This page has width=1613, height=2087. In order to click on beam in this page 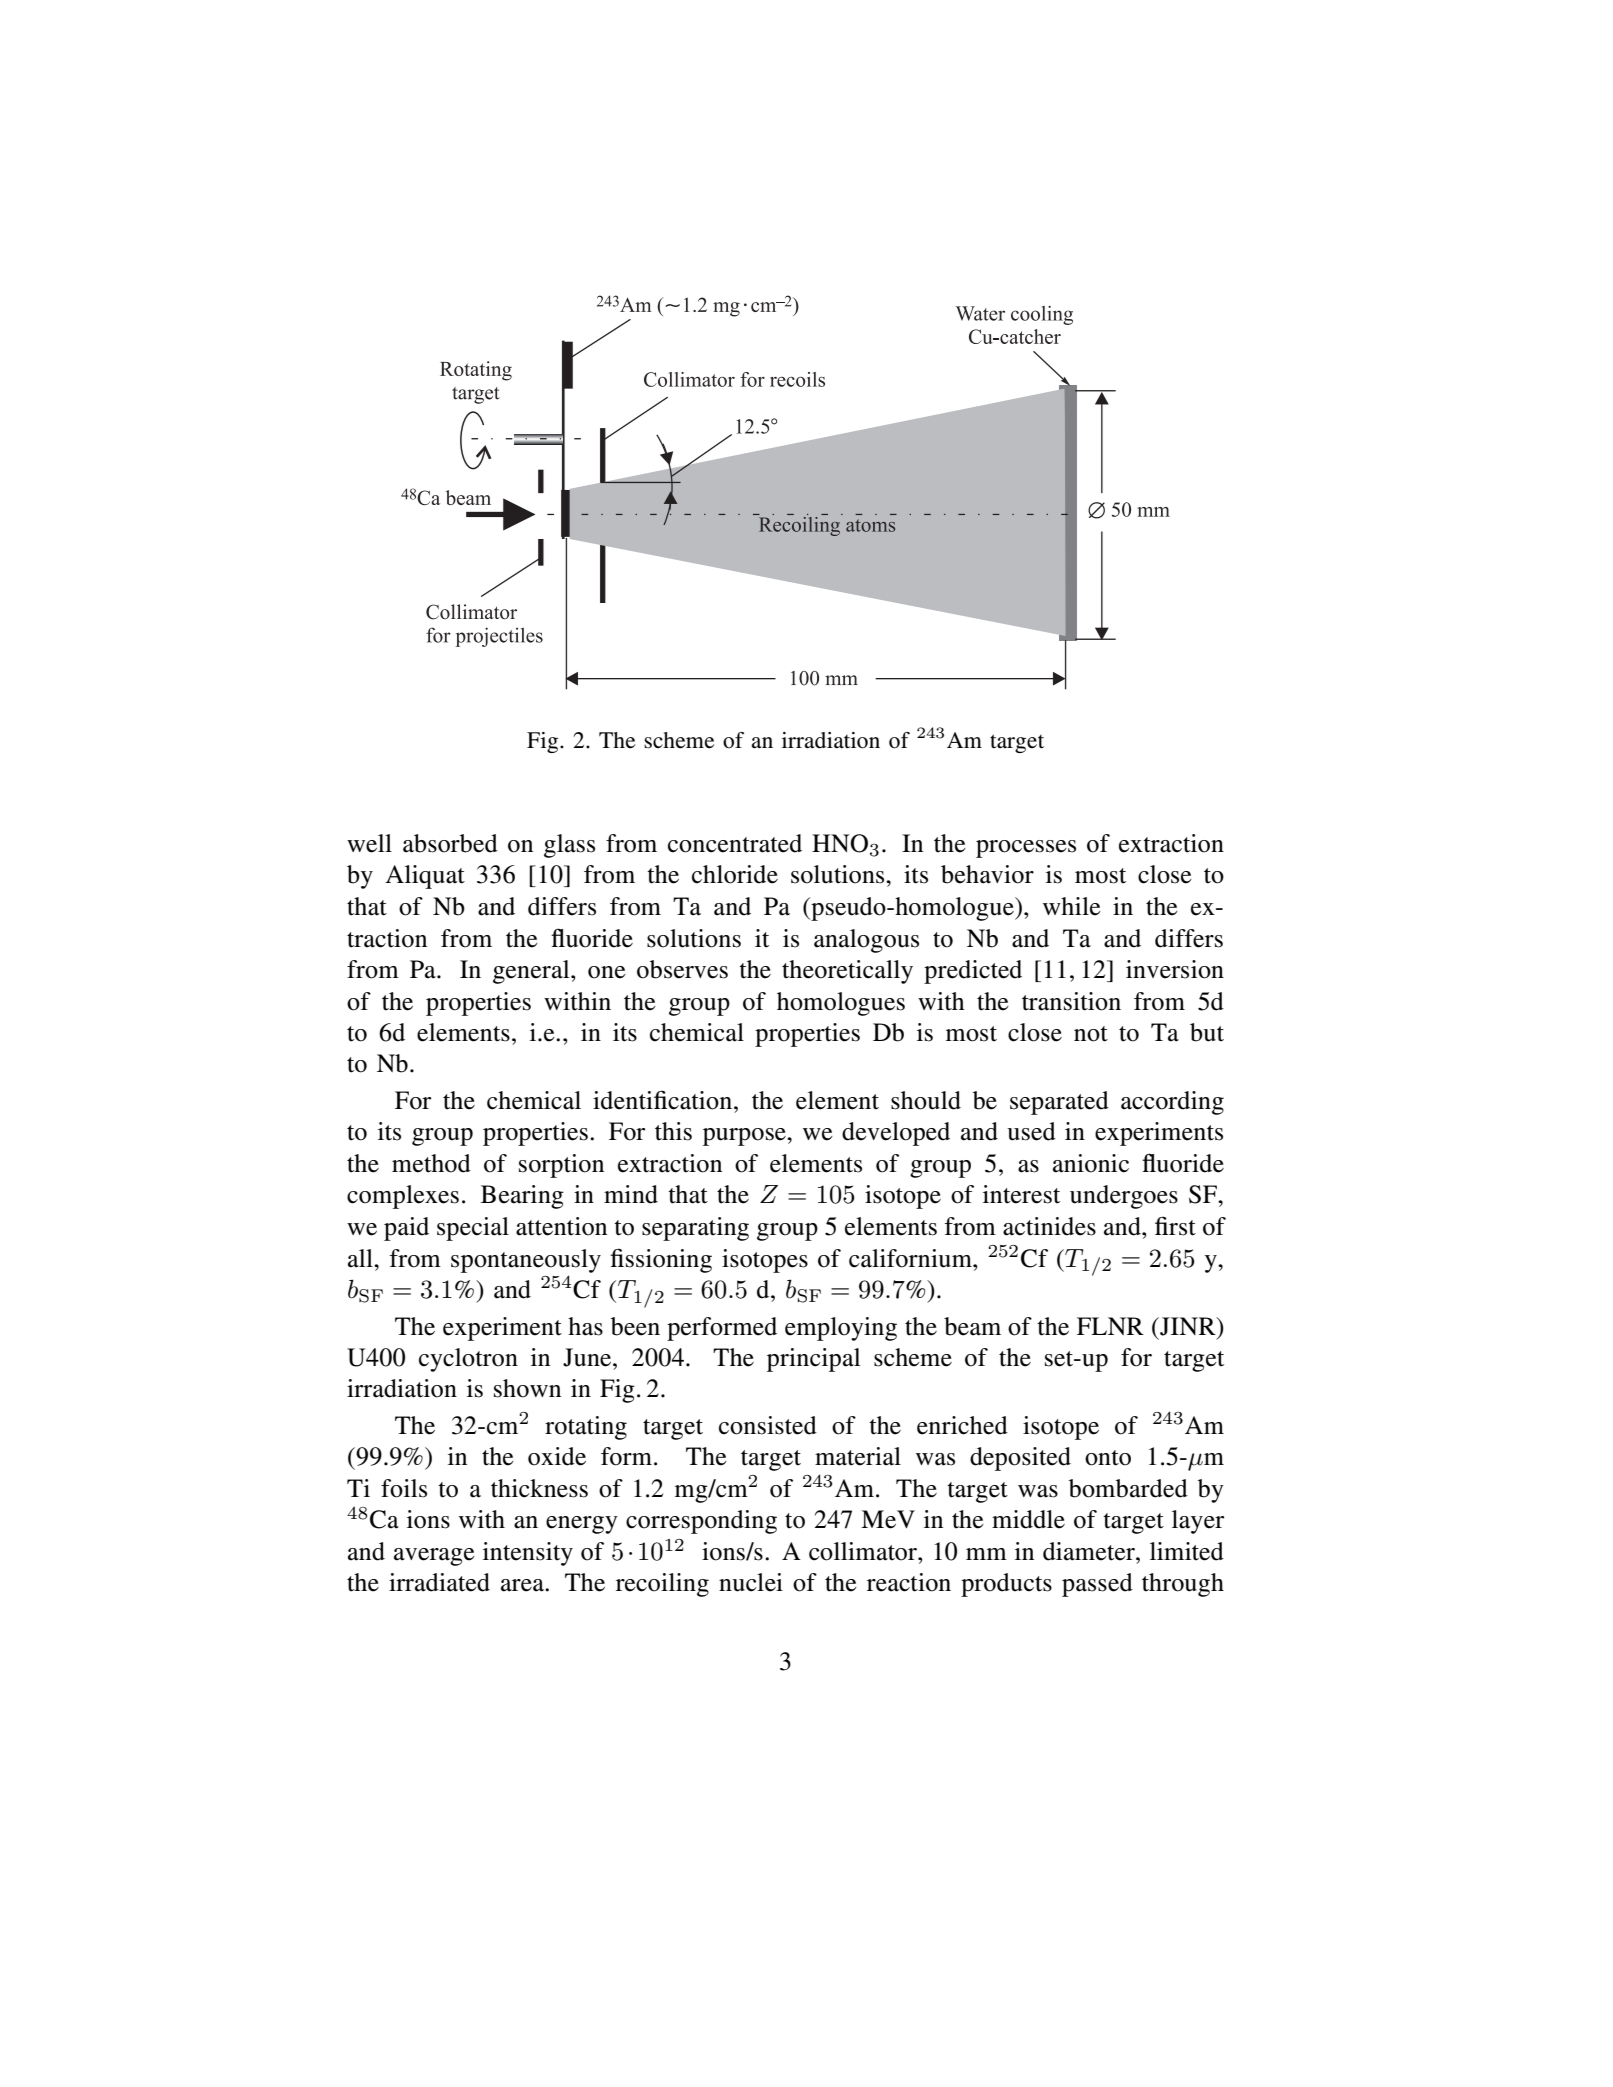, I will do `click(972, 1326)`.
